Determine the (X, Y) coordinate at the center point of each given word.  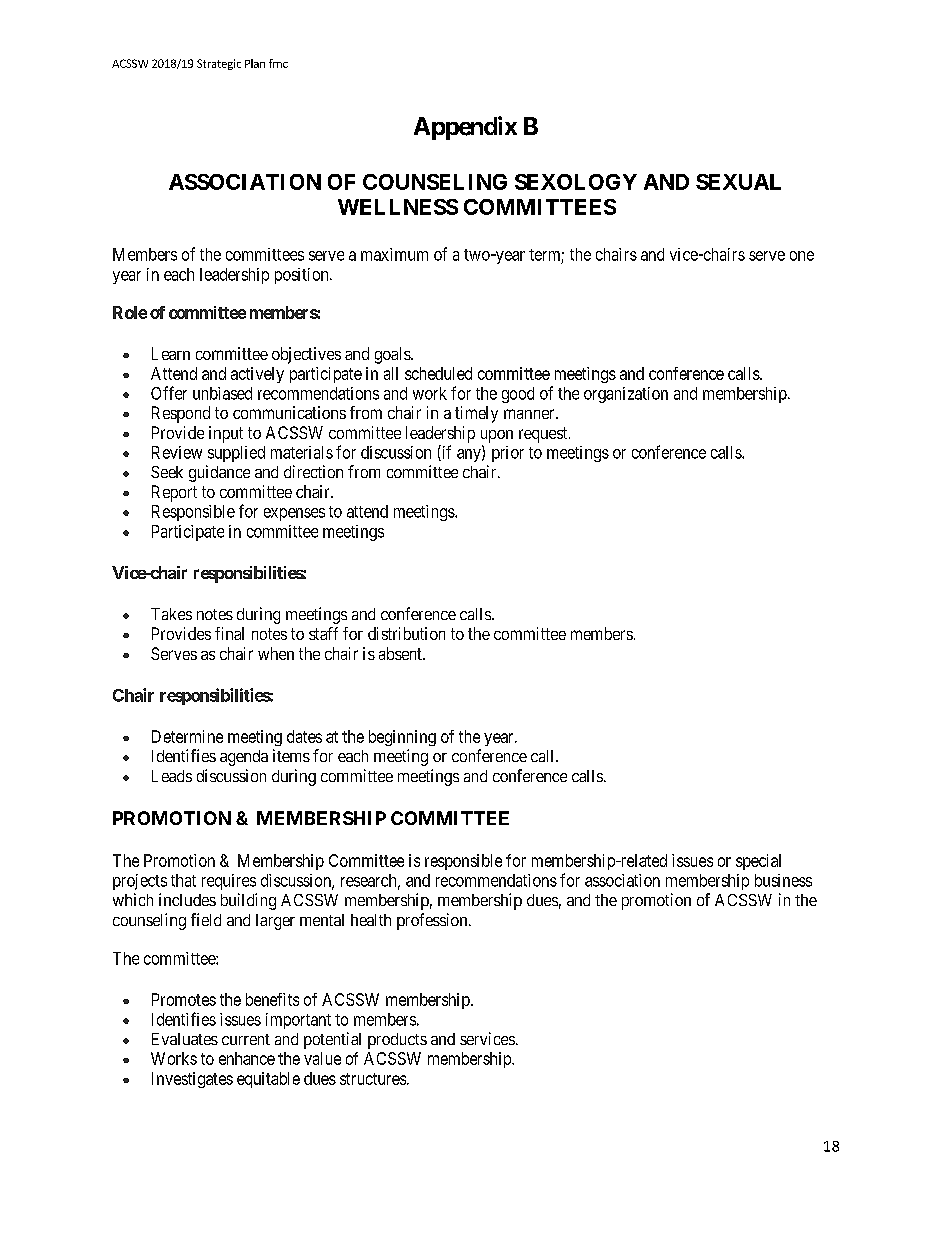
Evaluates (185, 1039)
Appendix (465, 128)
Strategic (219, 64)
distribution (406, 633)
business (783, 880)
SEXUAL (738, 182)
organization (626, 395)
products (397, 1041)
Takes (171, 614)
